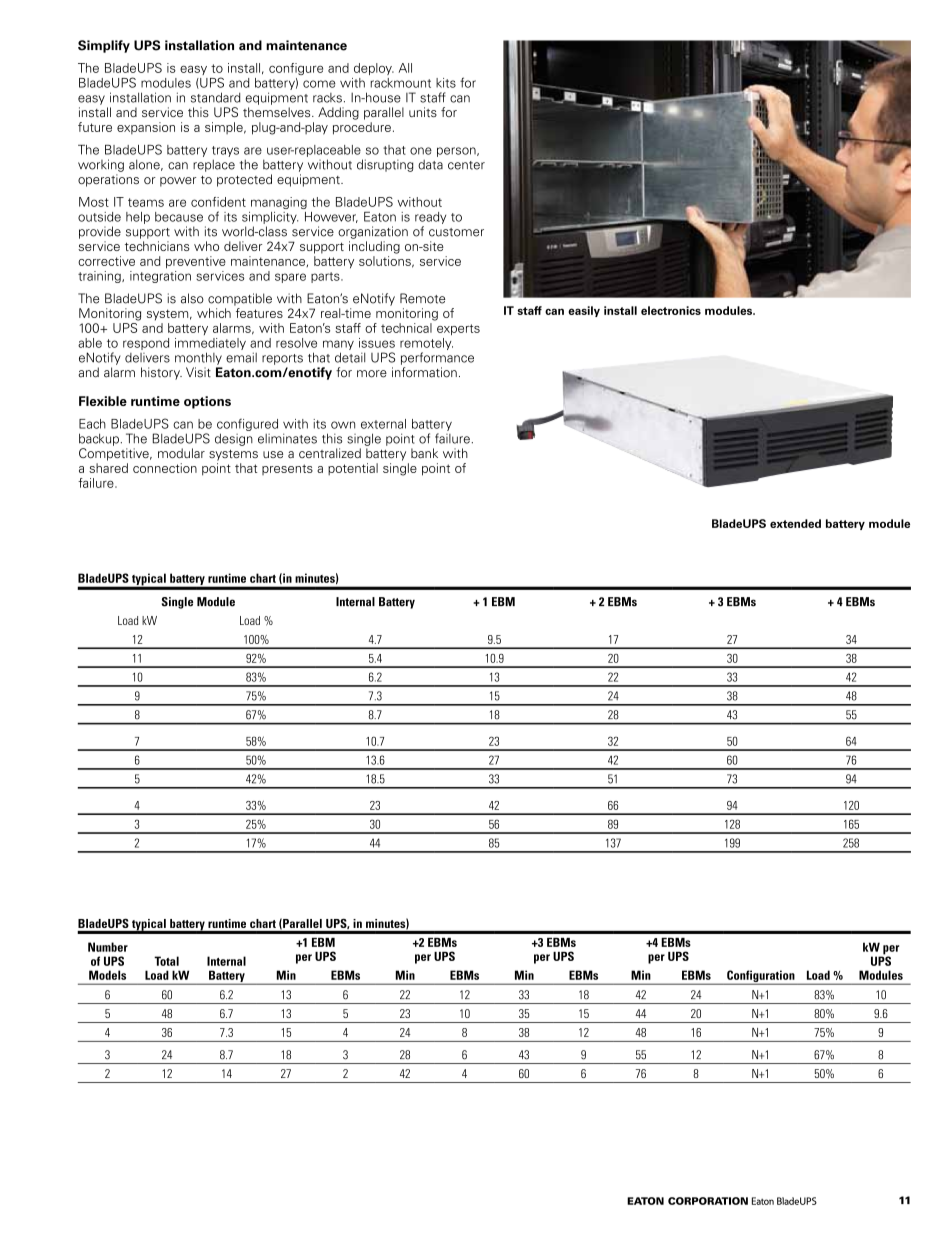 Image resolution: width=952 pixels, height=1233 pixels. I want to click on CORPORATION, so click(708, 1201).
